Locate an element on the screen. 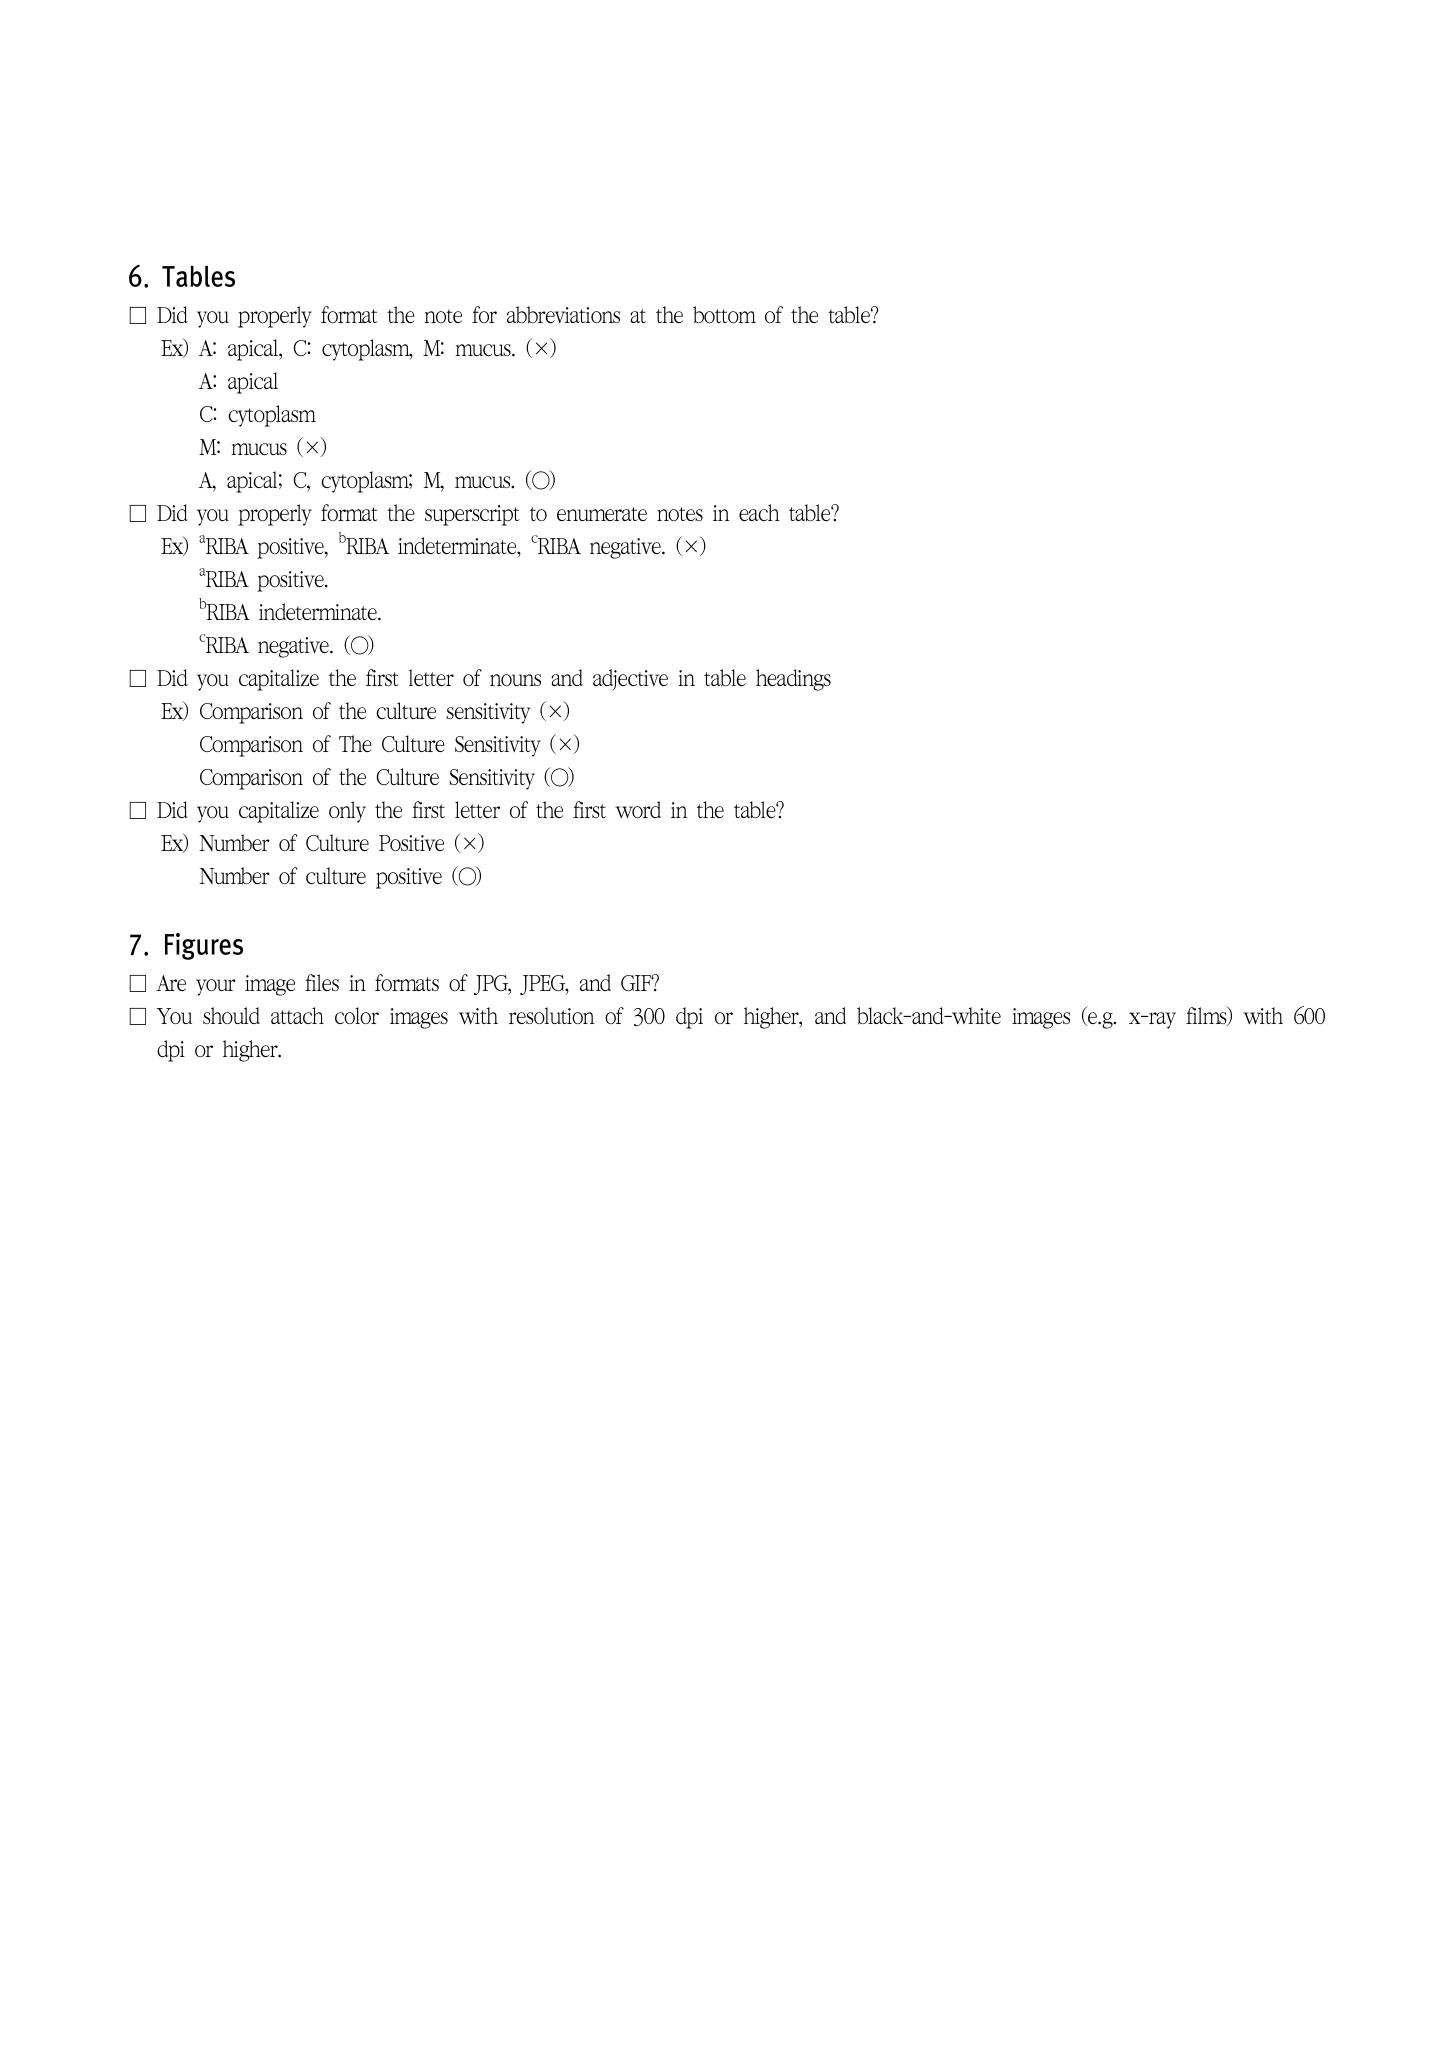  bottom is located at coordinates (724, 315).
